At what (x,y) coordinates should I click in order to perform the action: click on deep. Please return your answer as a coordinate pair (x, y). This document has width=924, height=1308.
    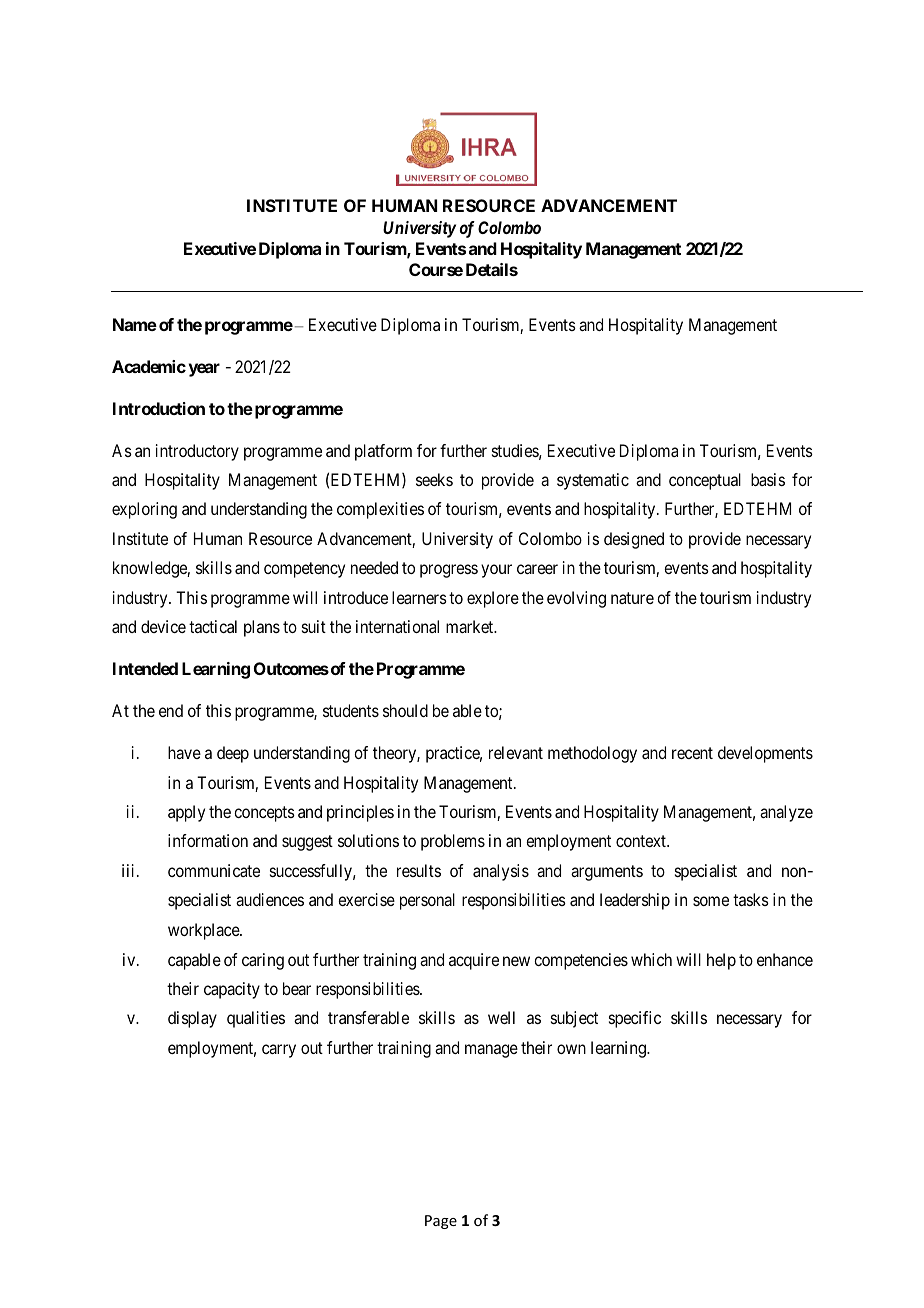
    Looking at the image, I should click on (233, 754).
